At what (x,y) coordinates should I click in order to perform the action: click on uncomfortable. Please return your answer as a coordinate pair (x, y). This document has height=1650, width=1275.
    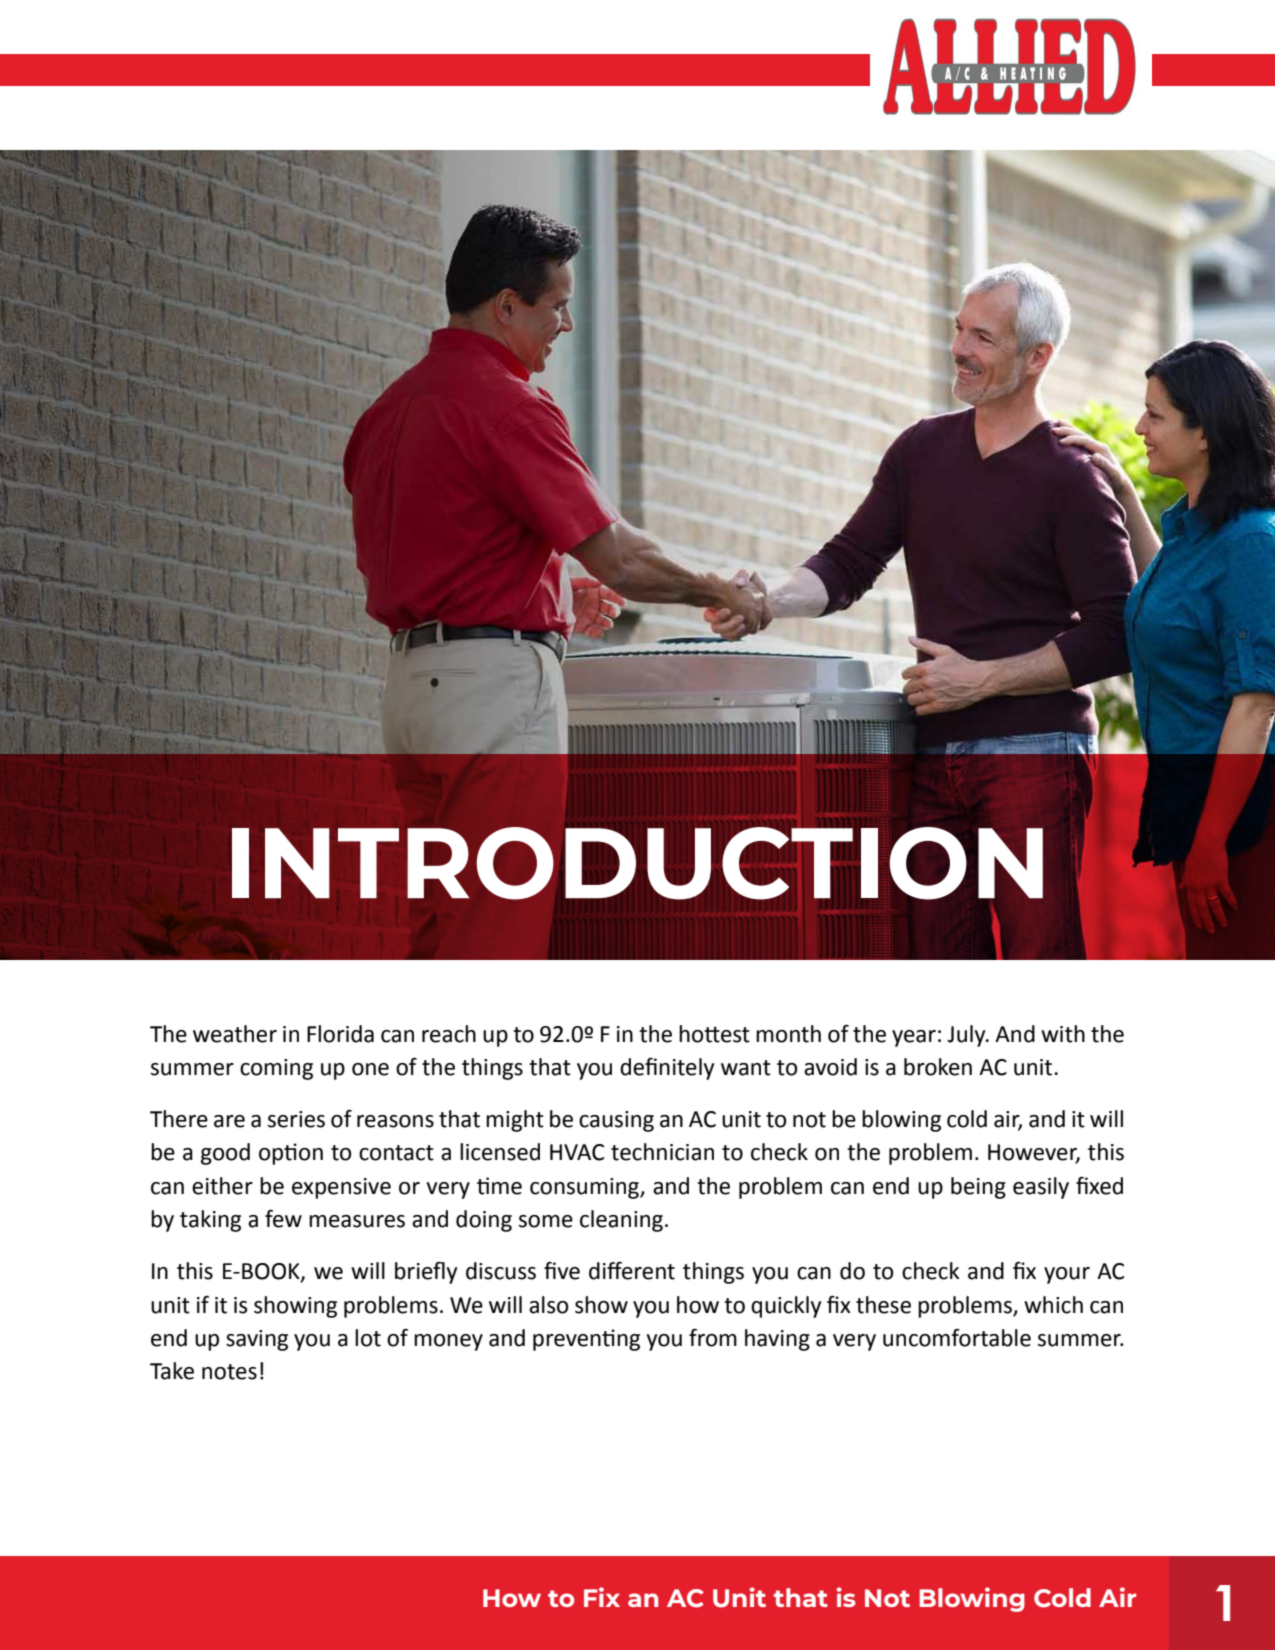
    Looking at the image, I should click on (957, 1338).
